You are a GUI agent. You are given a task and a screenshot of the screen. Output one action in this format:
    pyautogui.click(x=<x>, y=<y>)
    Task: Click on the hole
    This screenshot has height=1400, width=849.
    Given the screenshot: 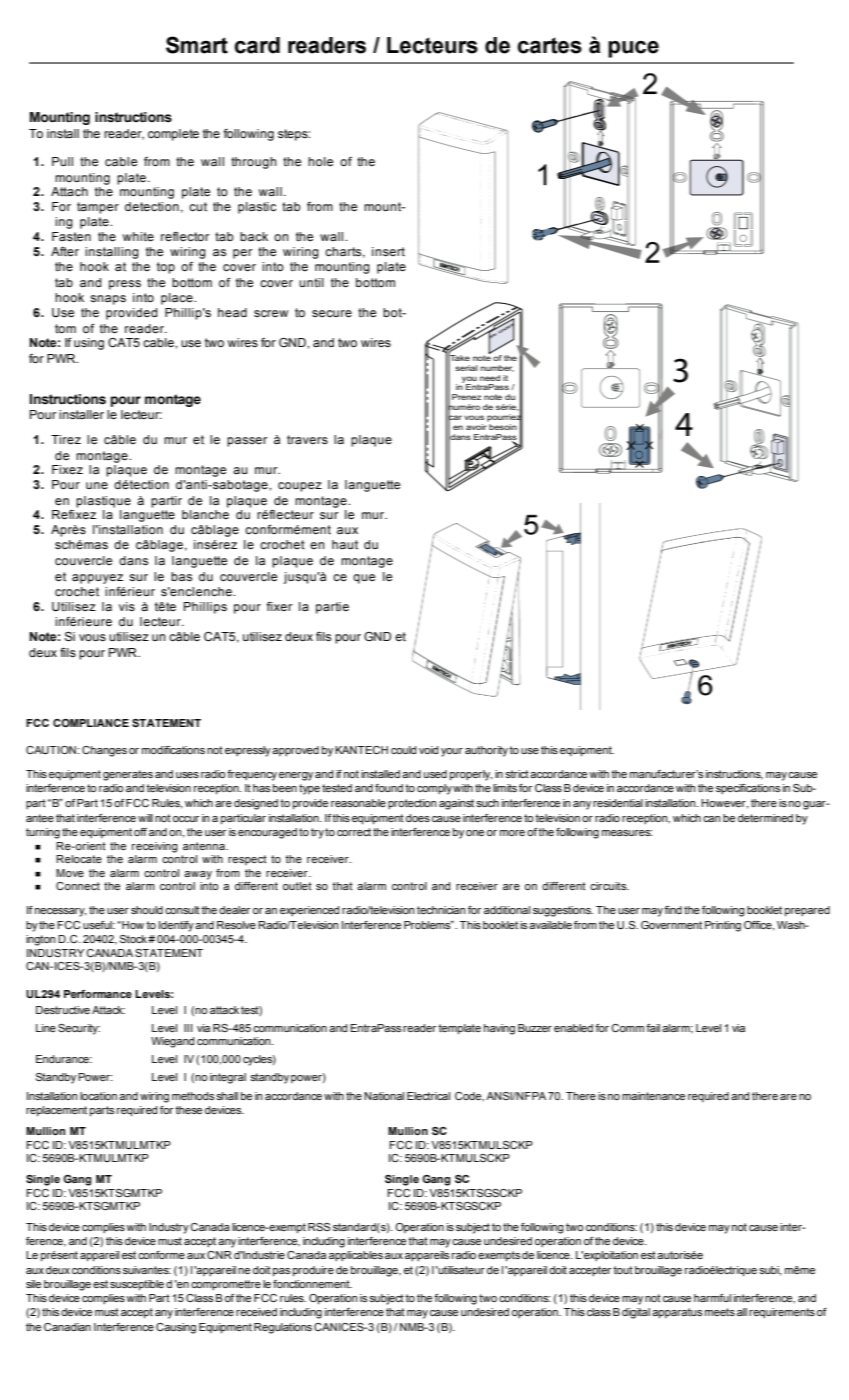 What is the action you would take?
    pyautogui.click(x=320, y=161)
